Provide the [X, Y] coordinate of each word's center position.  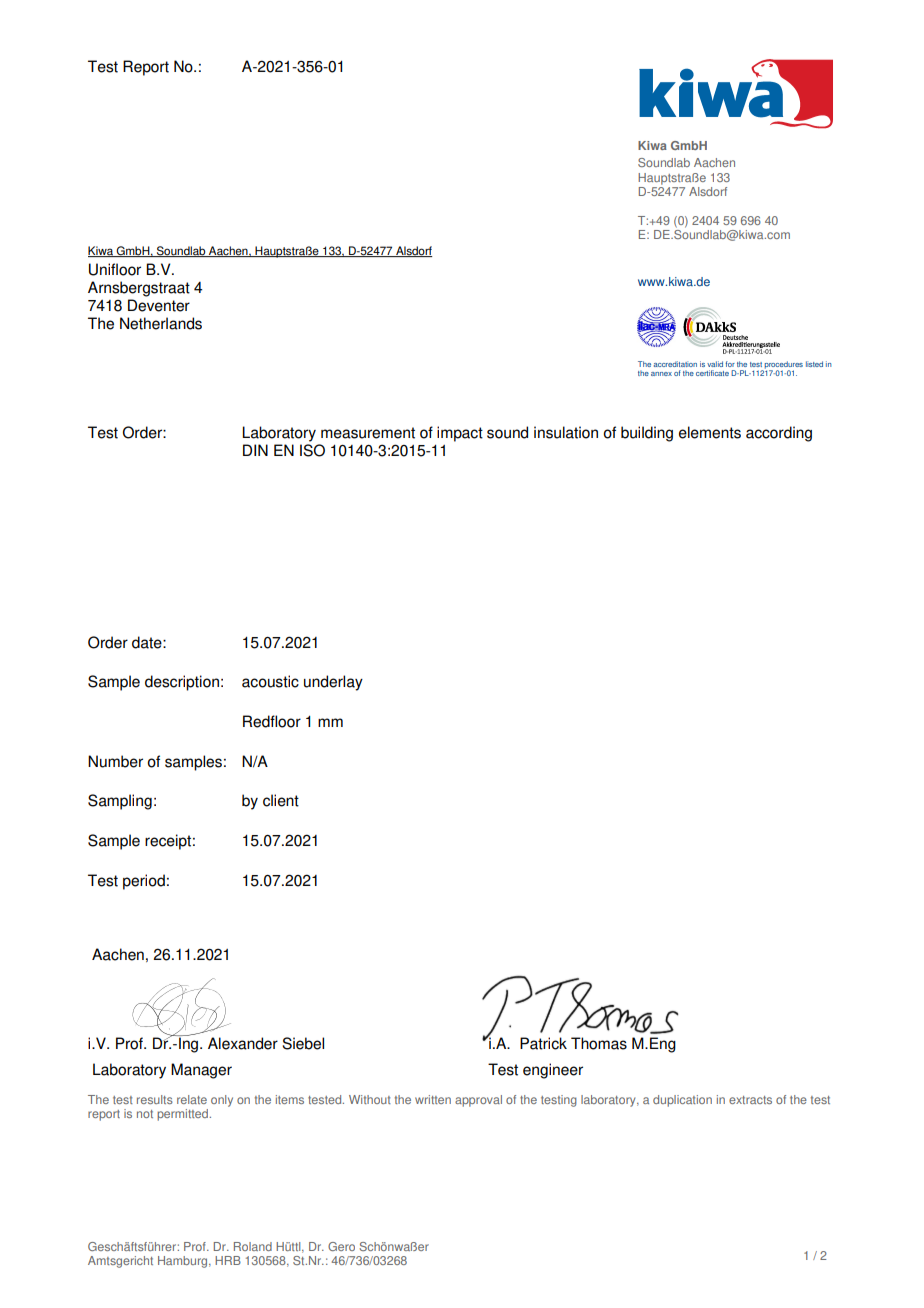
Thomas [599, 1043]
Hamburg [184, 1262]
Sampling [120, 802]
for [730, 364]
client [281, 800]
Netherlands [161, 323]
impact [460, 434]
